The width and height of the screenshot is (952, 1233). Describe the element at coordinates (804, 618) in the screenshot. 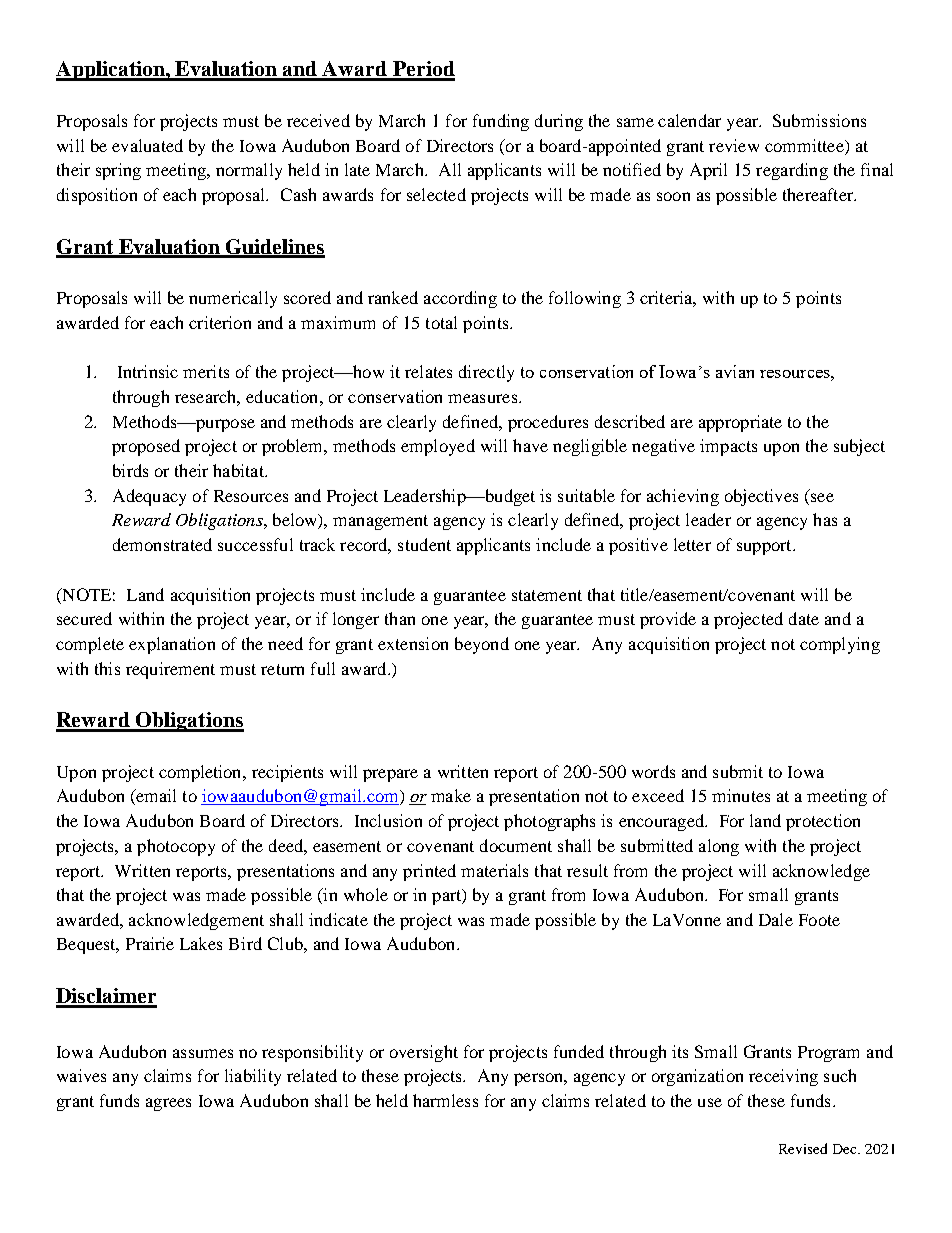

I see `date` at that location.
